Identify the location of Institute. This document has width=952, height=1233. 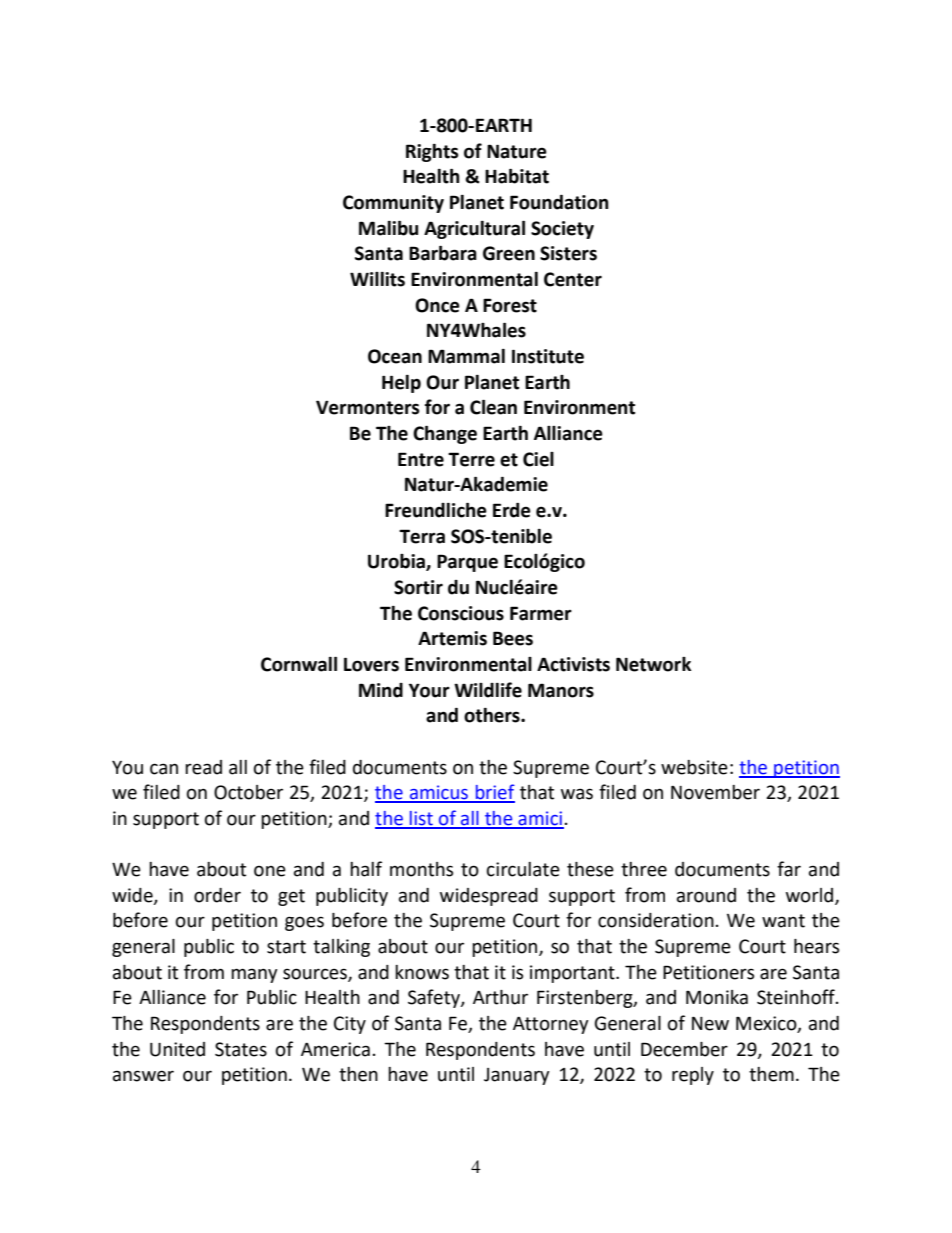
(548, 356).
